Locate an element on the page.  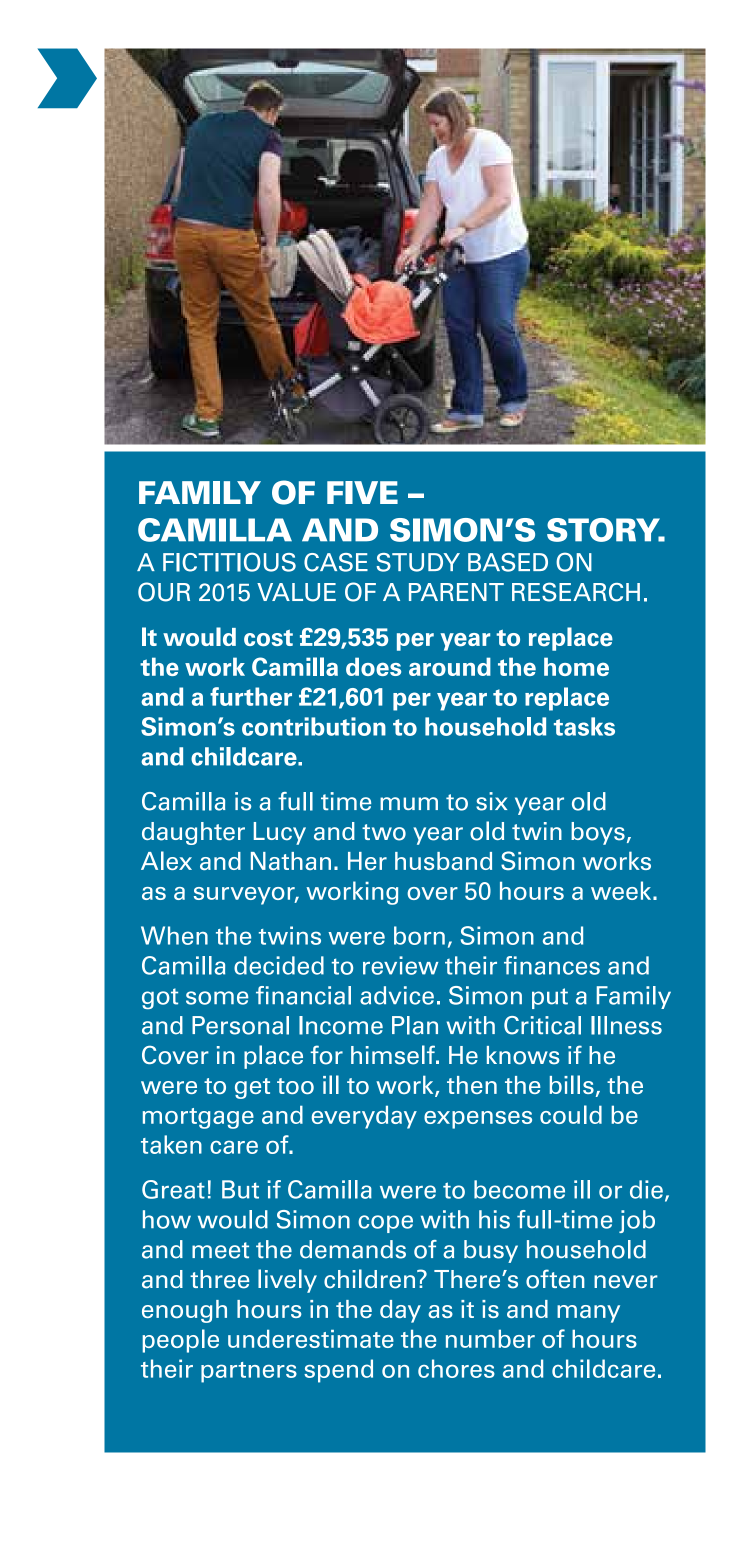
chores is located at coordinates (456, 1368).
